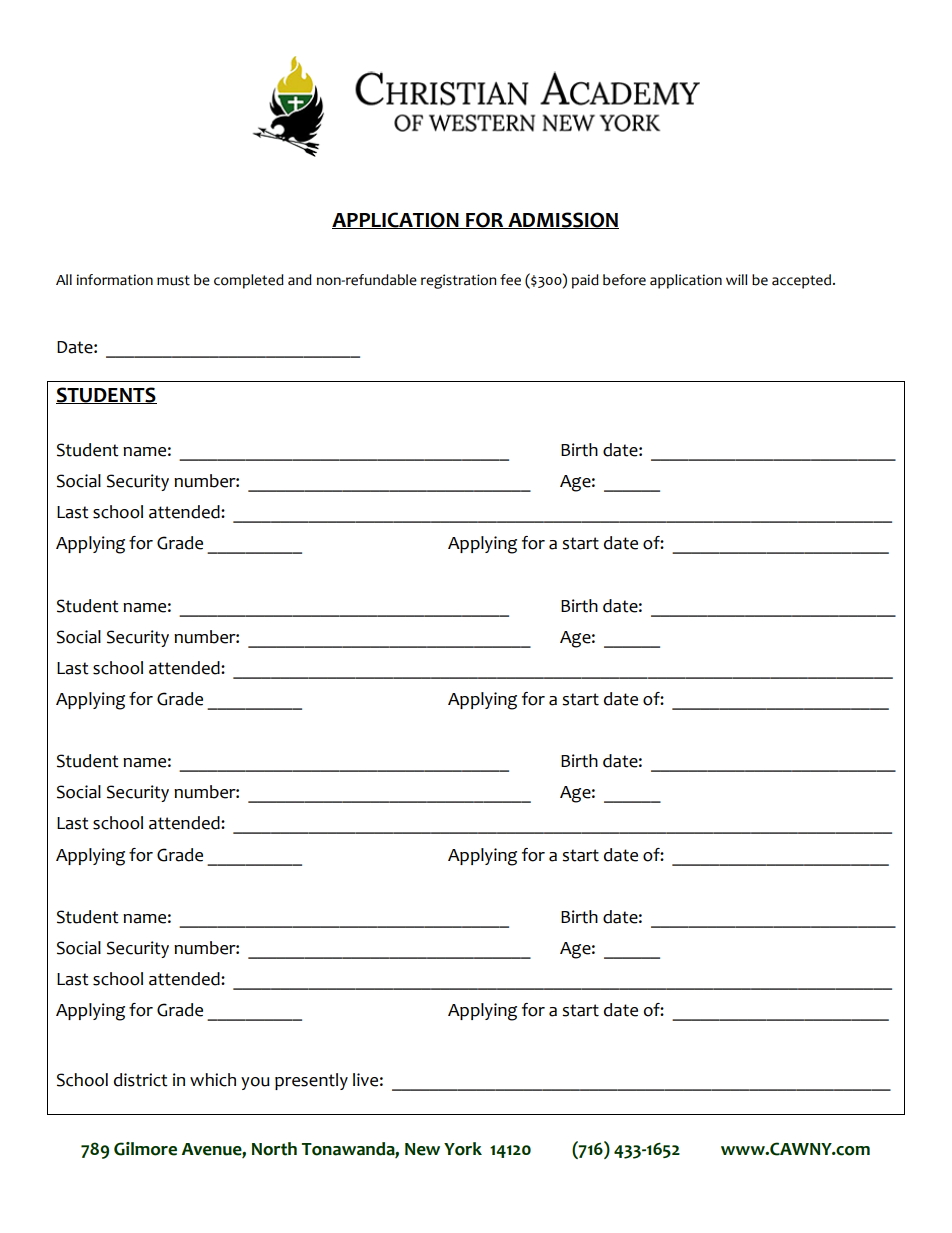 The width and height of the image is (952, 1233). Describe the element at coordinates (141, 1080) in the image. I see `district` at that location.
